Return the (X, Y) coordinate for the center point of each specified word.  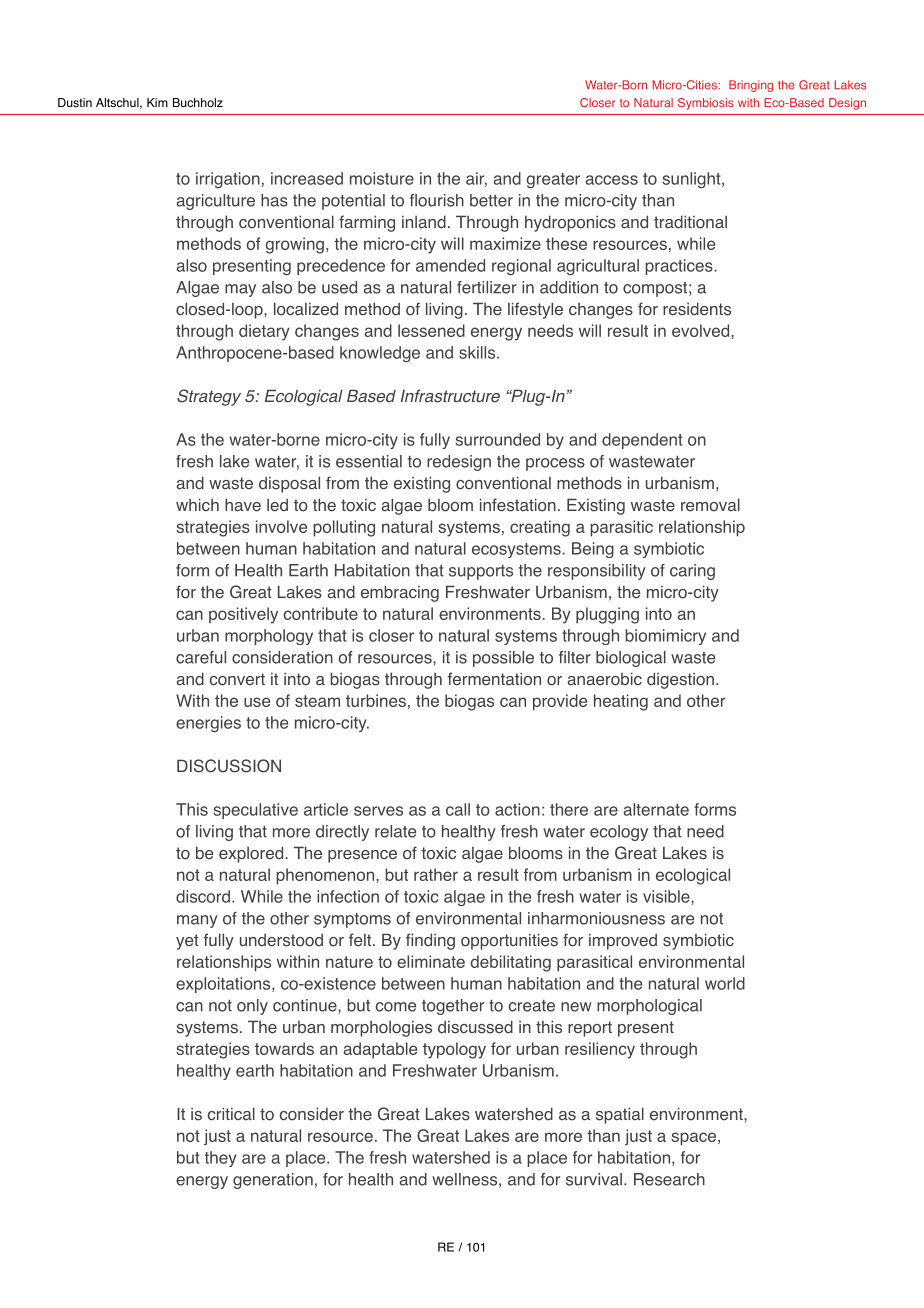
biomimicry (665, 637)
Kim (157, 102)
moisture (382, 178)
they (220, 1159)
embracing (400, 593)
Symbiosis (706, 104)
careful (201, 657)
